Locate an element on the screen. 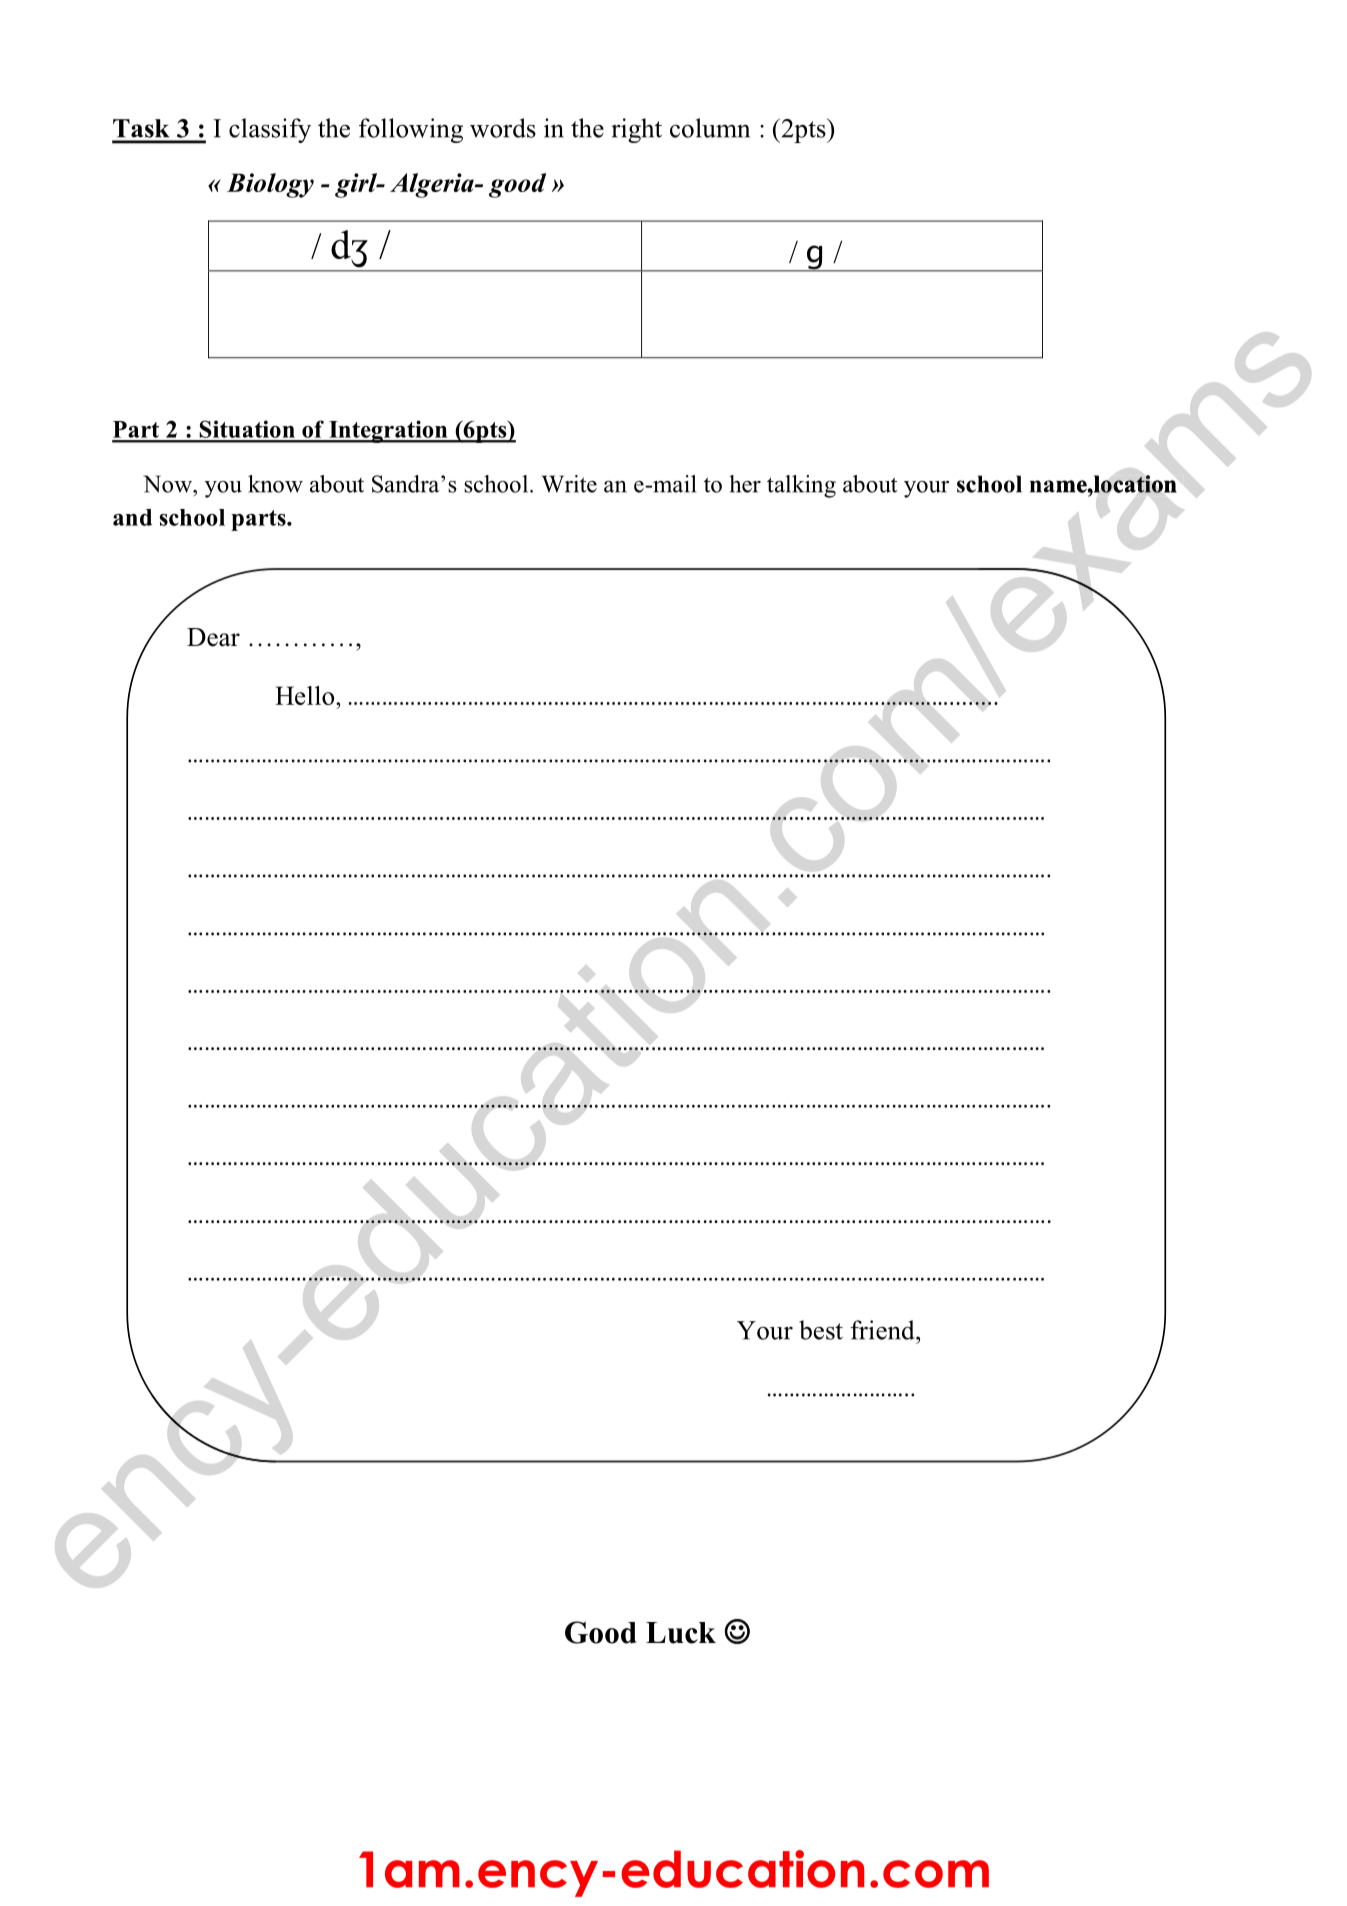 The image size is (1347, 1906). know is located at coordinates (275, 484).
